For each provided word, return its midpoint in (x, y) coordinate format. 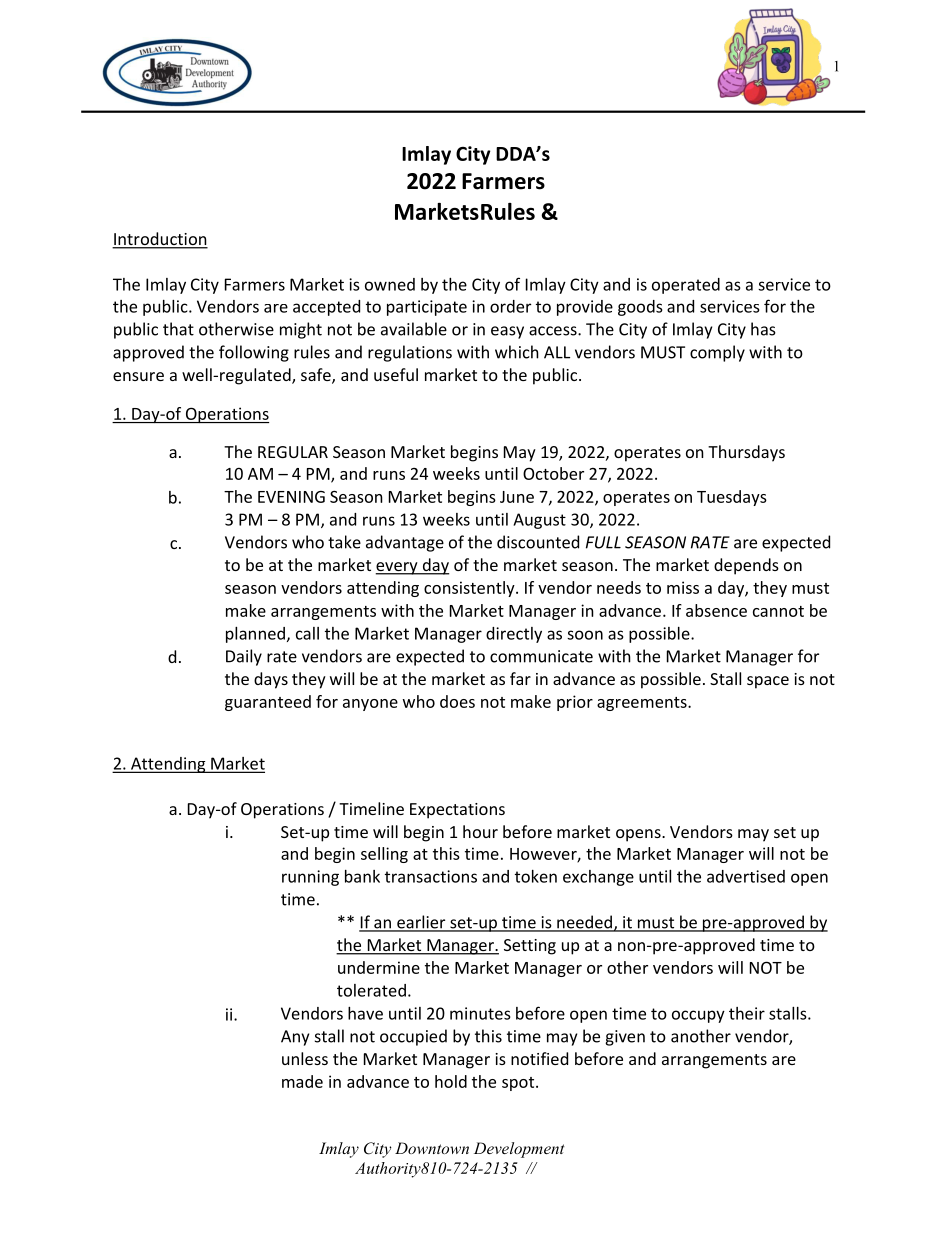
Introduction (160, 240)
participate (427, 308)
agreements (643, 704)
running (310, 878)
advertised (746, 876)
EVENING (291, 497)
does (457, 701)
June (517, 497)
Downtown (432, 1148)
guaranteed (268, 703)
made (302, 1081)
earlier (421, 923)
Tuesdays (732, 498)
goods (640, 308)
